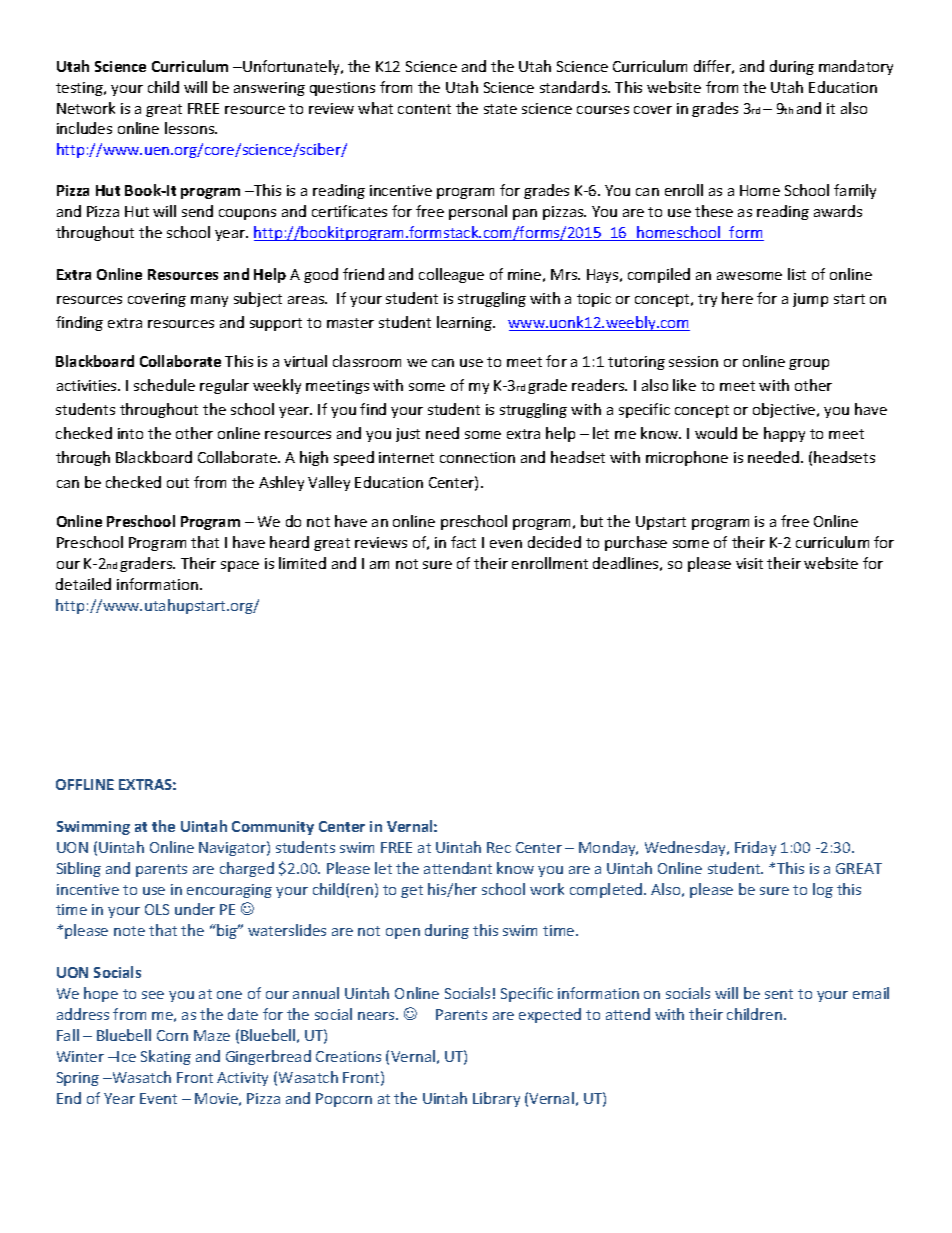 The height and width of the page is (1233, 952). What do you see at coordinates (755, 848) in the page?
I see `Friday` at bounding box center [755, 848].
